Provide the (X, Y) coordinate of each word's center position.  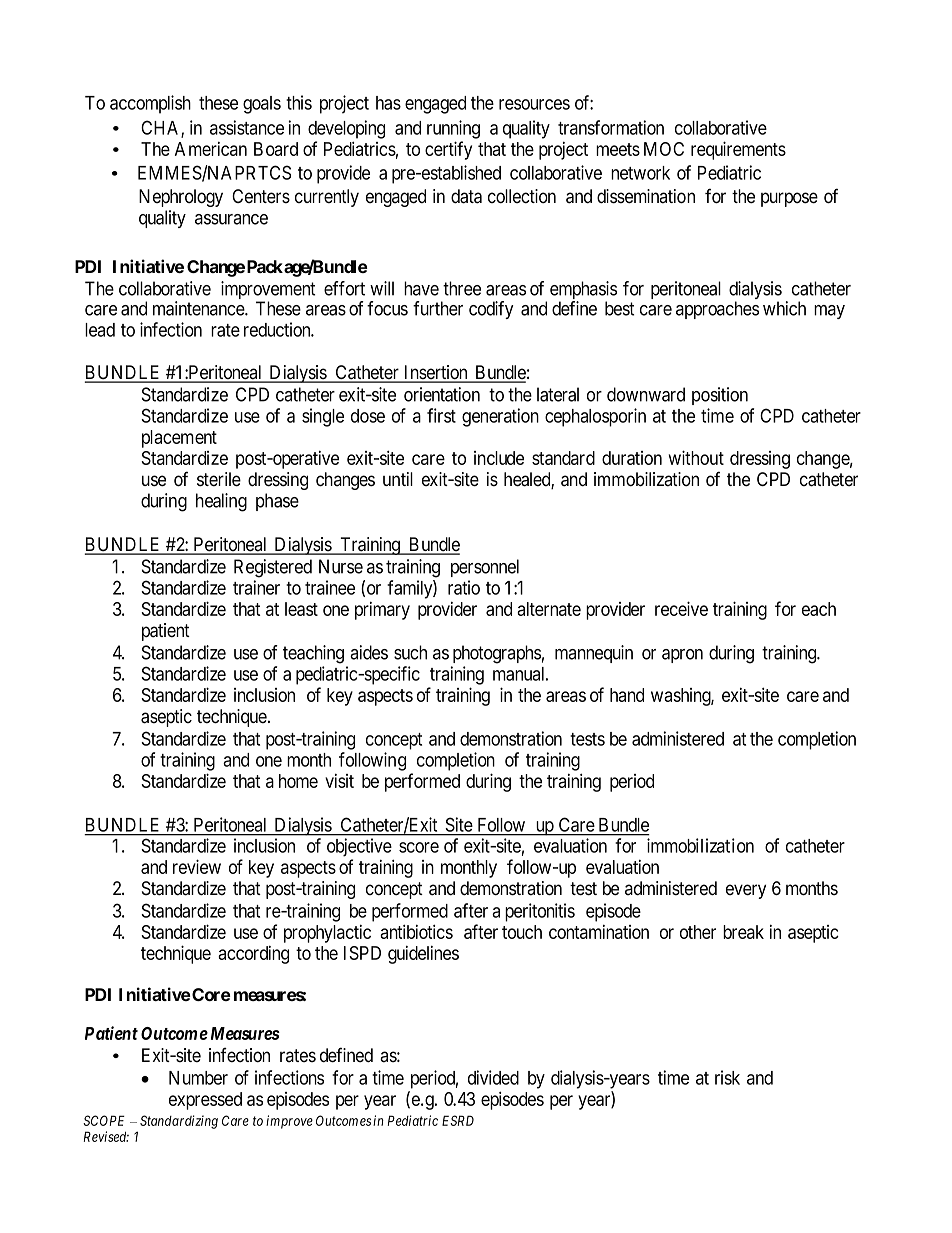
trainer (256, 587)
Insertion (436, 373)
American (211, 149)
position (720, 396)
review (197, 866)
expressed (205, 1101)
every (746, 891)
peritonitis (540, 912)
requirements (738, 150)
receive (681, 608)
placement (179, 439)
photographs (497, 654)
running (453, 129)
